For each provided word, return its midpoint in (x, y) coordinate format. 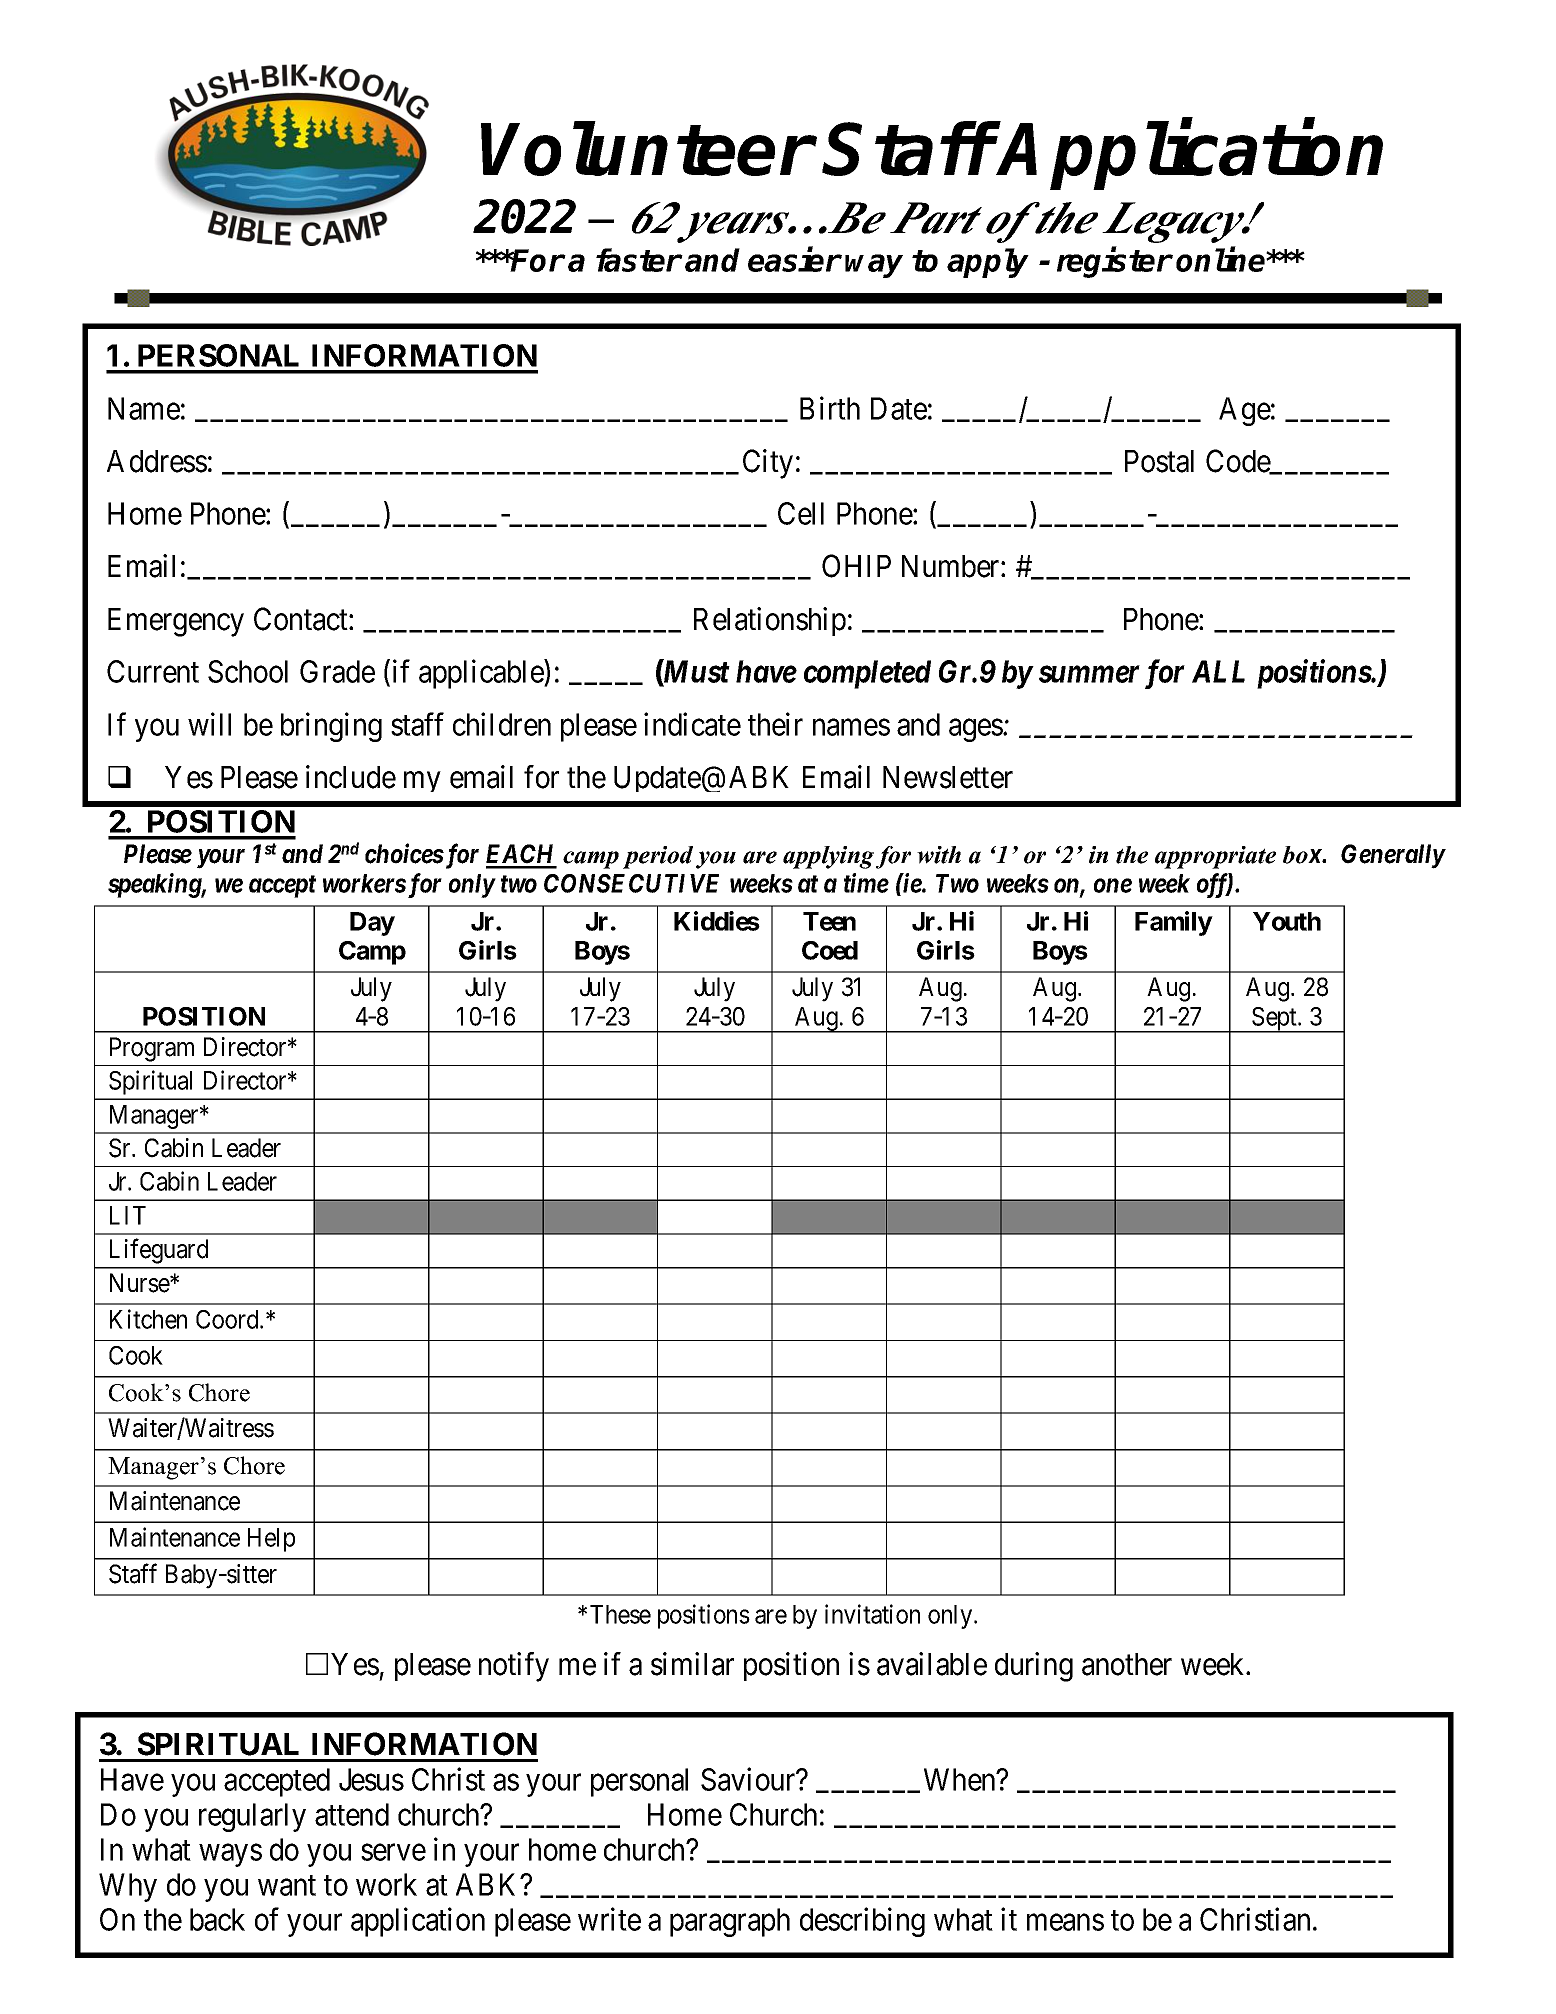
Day (372, 924)
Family (1174, 923)
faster (639, 260)
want (287, 1886)
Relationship (770, 621)
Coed (830, 950)
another (1127, 1664)
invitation (872, 1614)
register (1114, 262)
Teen (829, 921)
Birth (830, 408)
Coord (228, 1319)
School (248, 671)
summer (1089, 674)
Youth (1287, 921)
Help (271, 1540)
